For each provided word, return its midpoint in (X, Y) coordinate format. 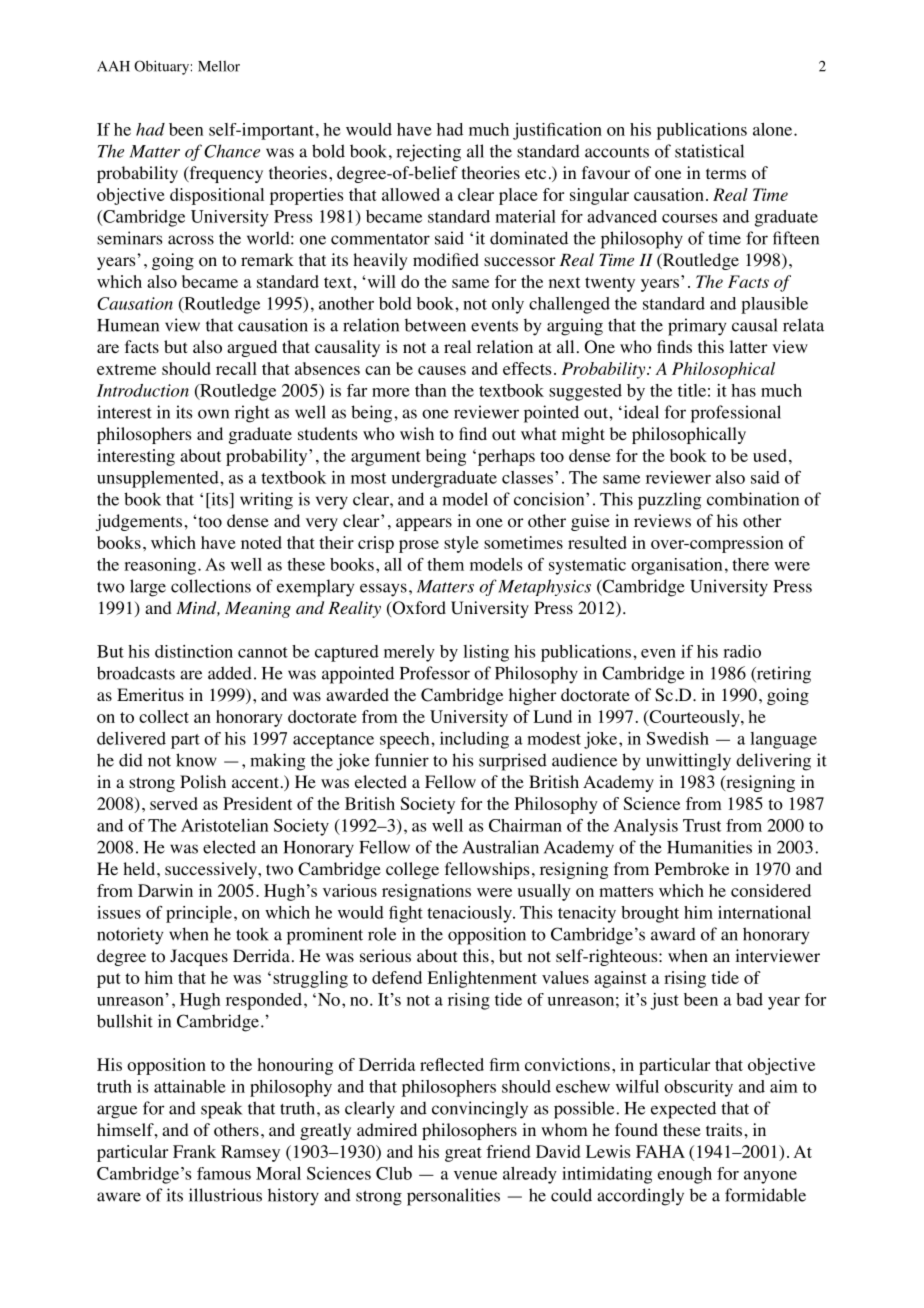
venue (475, 1175)
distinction (194, 651)
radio (742, 651)
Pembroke (692, 869)
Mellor (219, 66)
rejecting (428, 153)
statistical (709, 151)
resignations (426, 892)
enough (685, 1175)
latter (748, 346)
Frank (194, 1151)
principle (199, 914)
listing (486, 653)
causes (442, 370)
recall (236, 368)
